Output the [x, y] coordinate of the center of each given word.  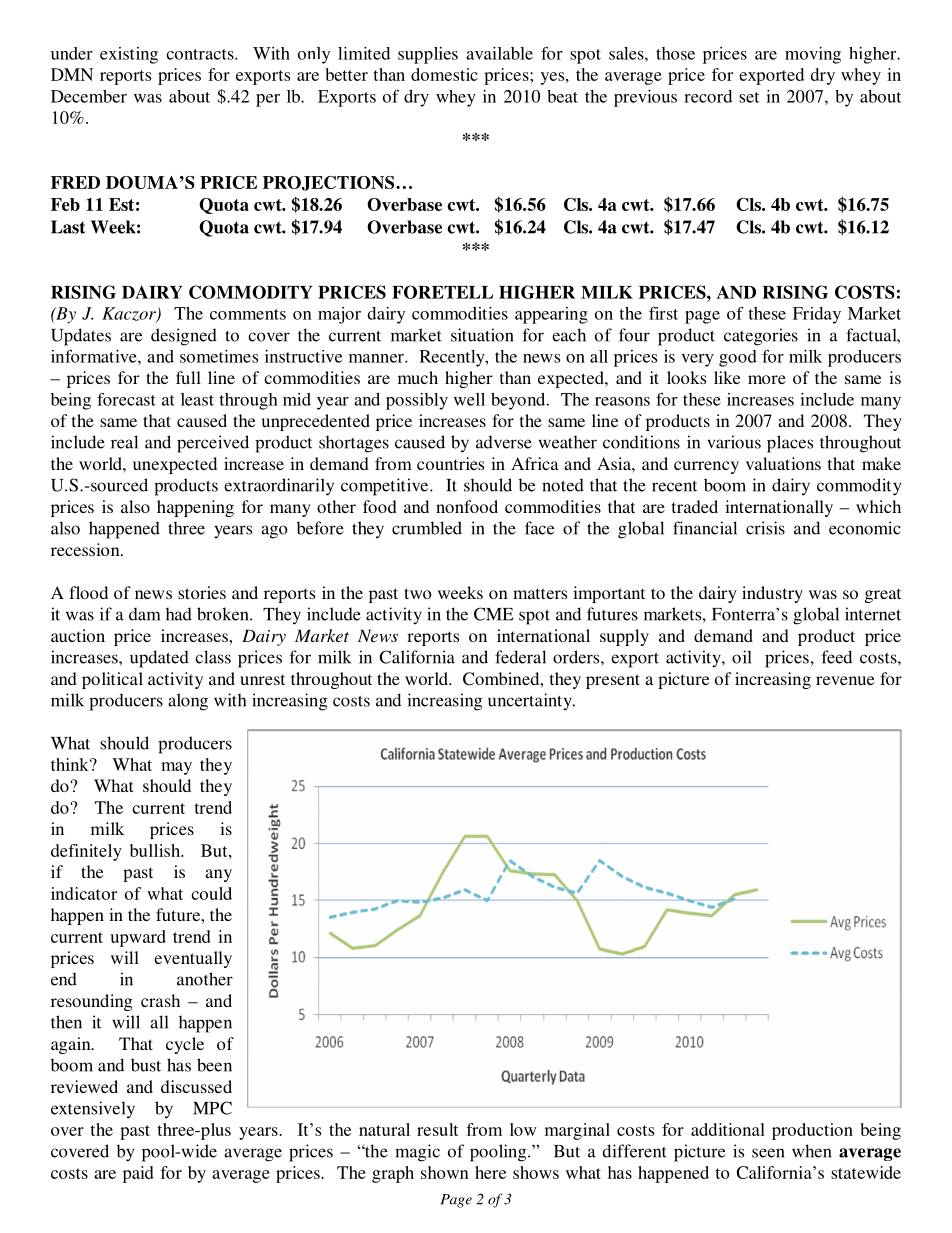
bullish [156, 850]
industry [772, 594]
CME [494, 614]
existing [129, 55]
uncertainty [531, 701]
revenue [845, 680]
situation [482, 335]
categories [761, 337]
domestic [444, 74]
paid [138, 1174]
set [749, 97]
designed [184, 337]
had [179, 614]
